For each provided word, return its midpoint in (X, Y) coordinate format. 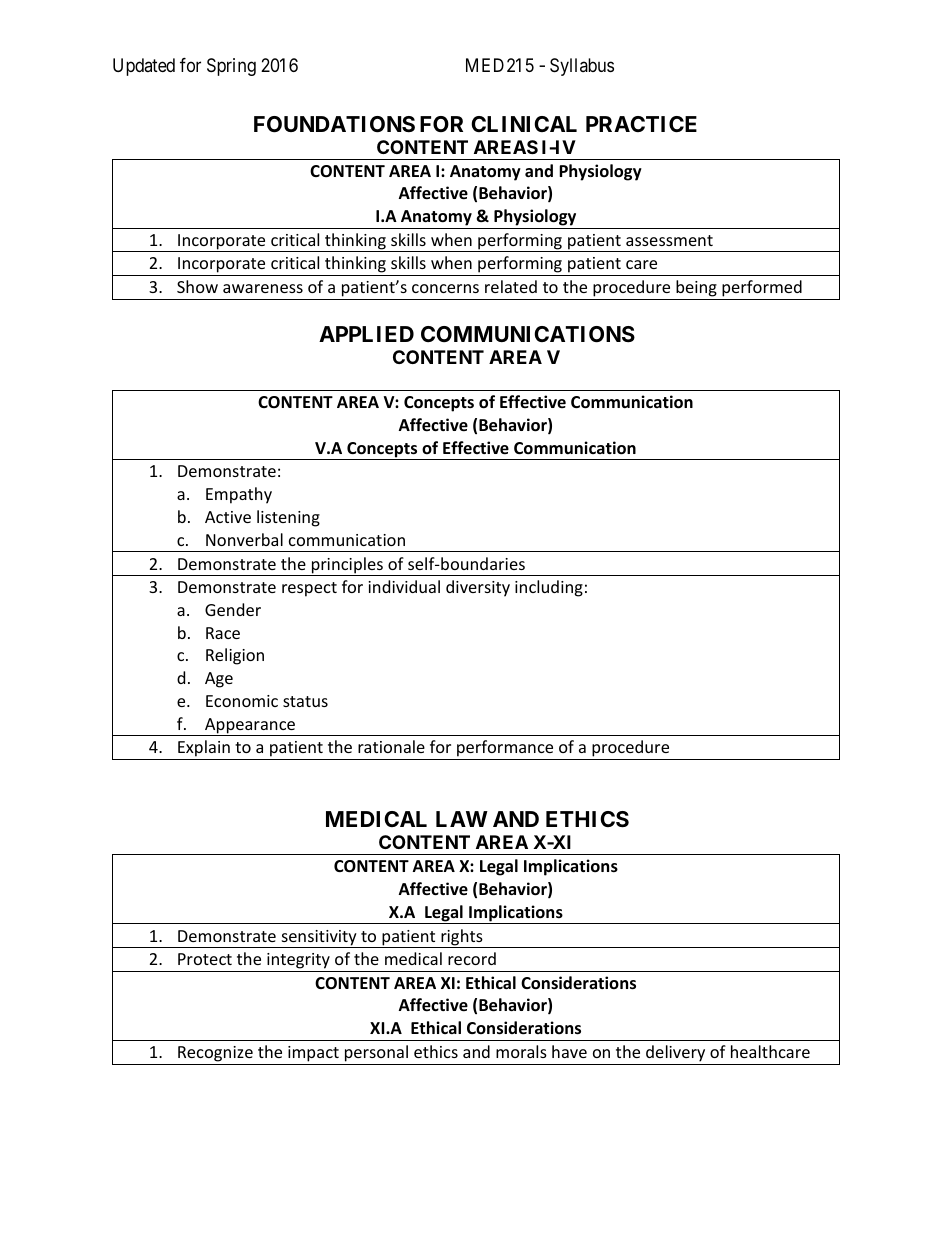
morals (521, 1051)
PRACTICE (641, 124)
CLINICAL (524, 124)
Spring (231, 67)
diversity (478, 588)
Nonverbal (244, 539)
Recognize (215, 1054)
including (549, 588)
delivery (675, 1053)
